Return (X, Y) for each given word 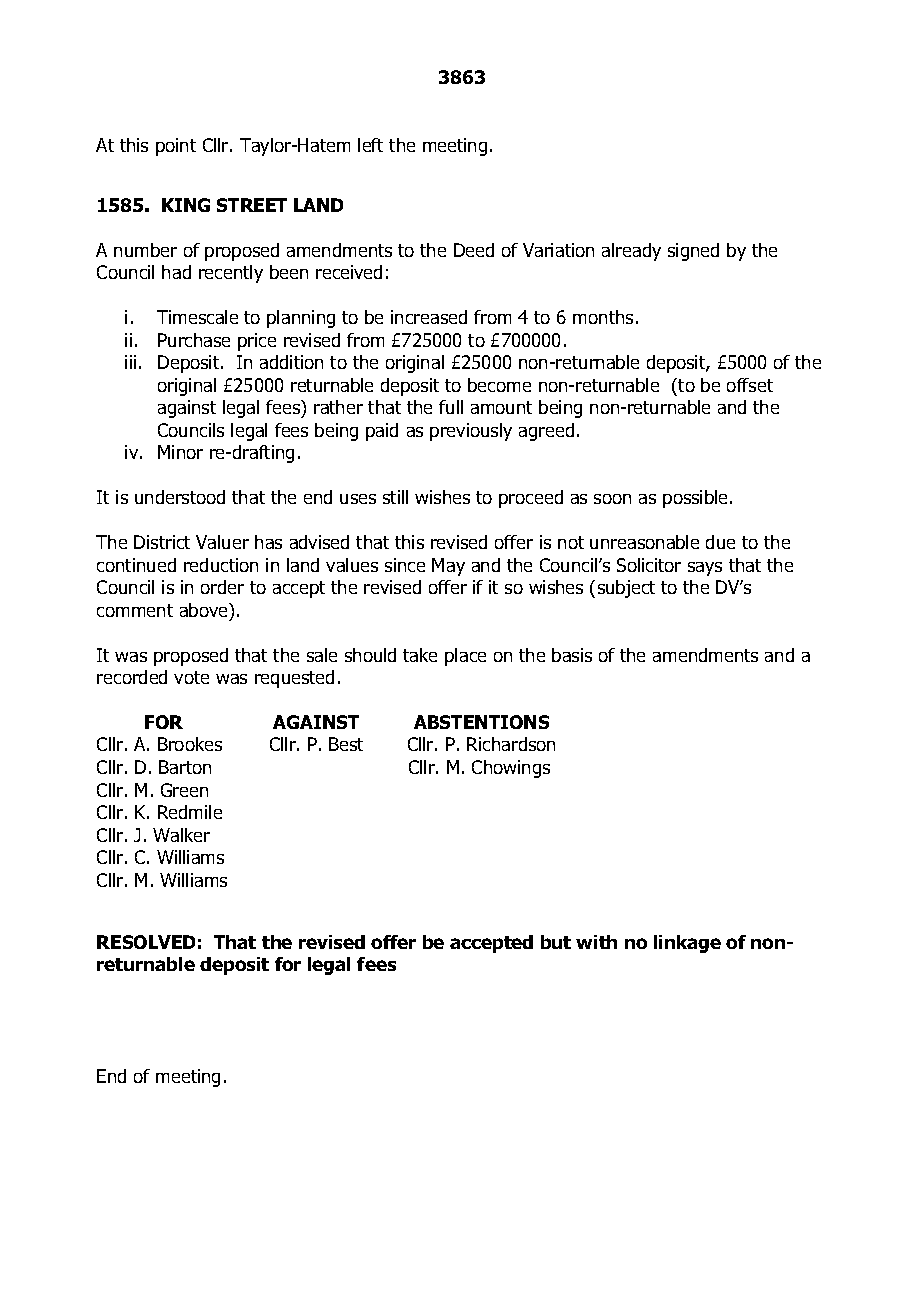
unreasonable (644, 542)
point (176, 147)
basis (572, 655)
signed (693, 252)
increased (429, 317)
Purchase (194, 340)
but (556, 942)
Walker (181, 835)
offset (750, 385)
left (370, 145)
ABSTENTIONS (481, 722)
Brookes (190, 744)
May (448, 567)
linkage (687, 944)
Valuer (222, 542)
